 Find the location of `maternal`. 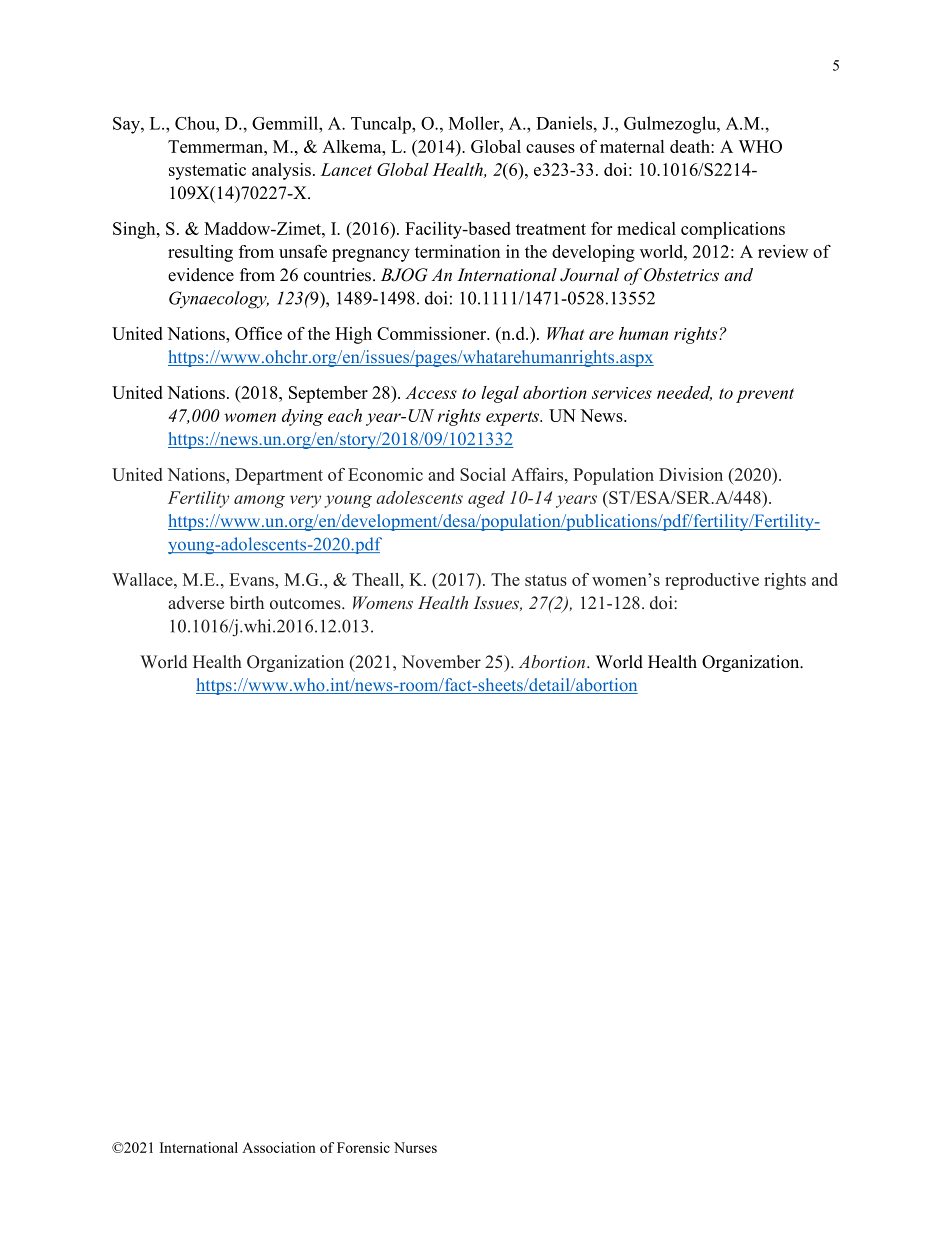

maternal is located at coordinates (632, 146).
